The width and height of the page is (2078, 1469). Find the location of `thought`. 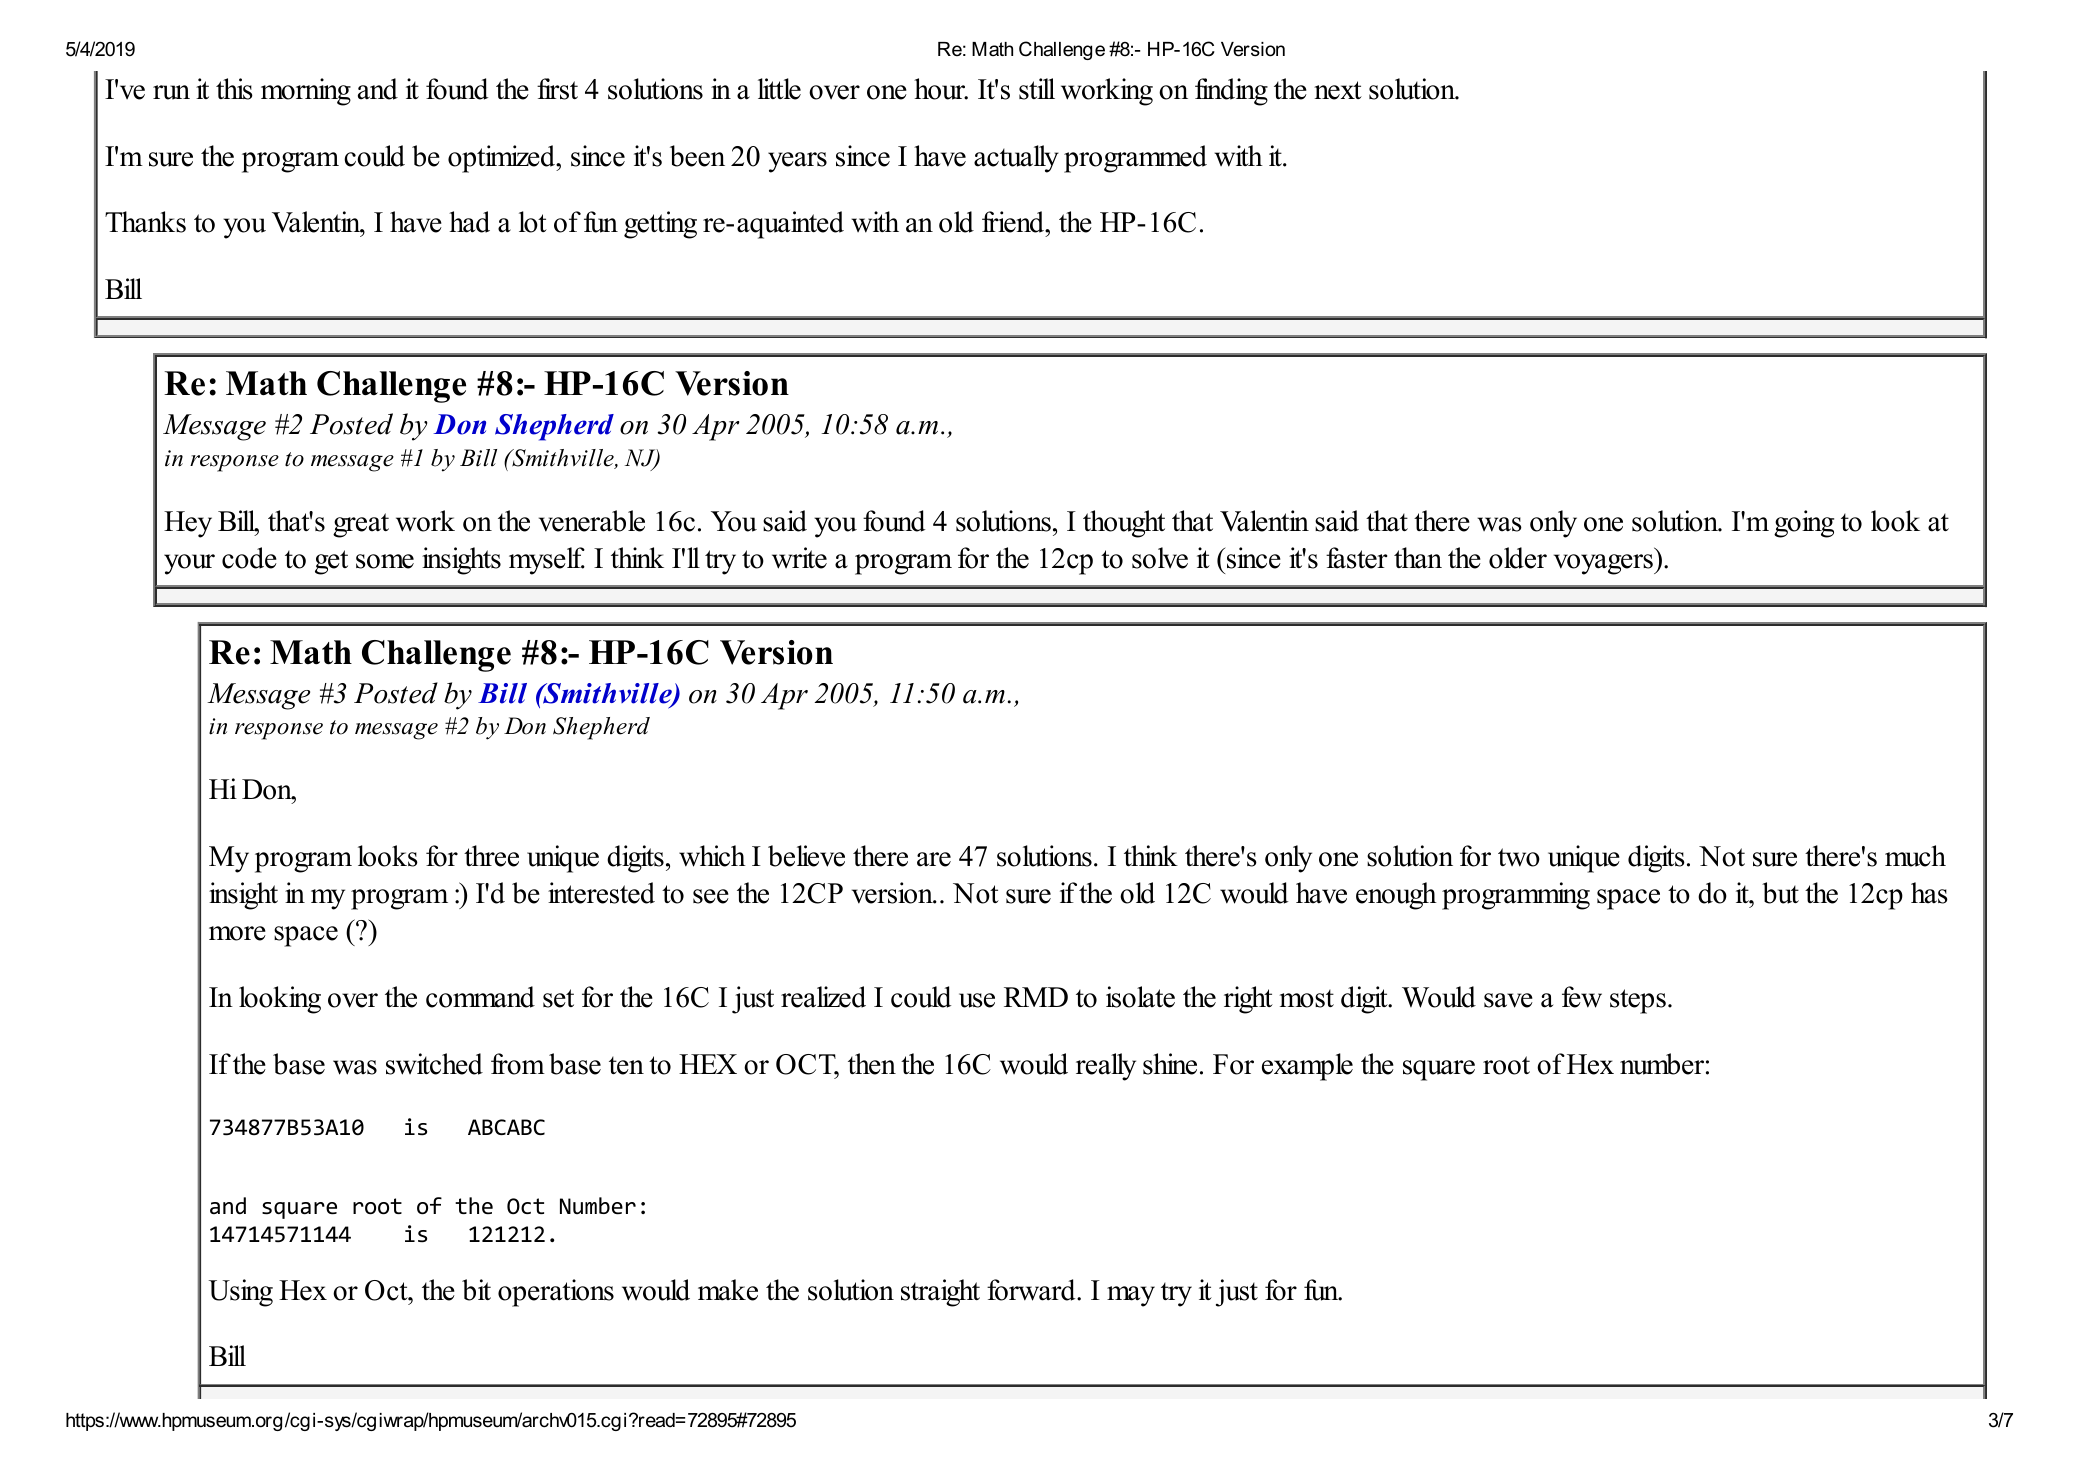

thought is located at coordinates (1124, 524).
